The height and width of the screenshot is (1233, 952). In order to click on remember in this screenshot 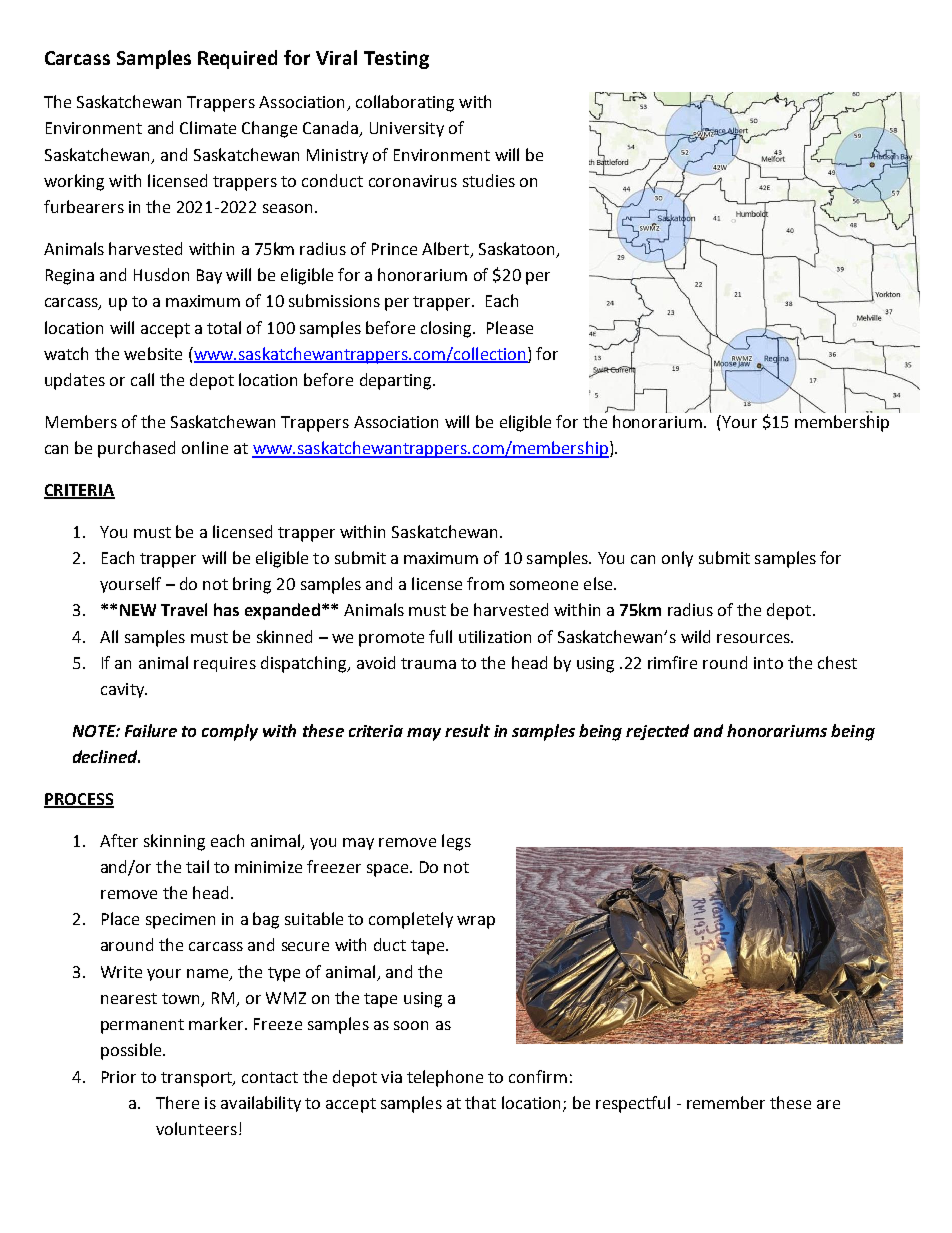, I will do `click(726, 1102)`.
